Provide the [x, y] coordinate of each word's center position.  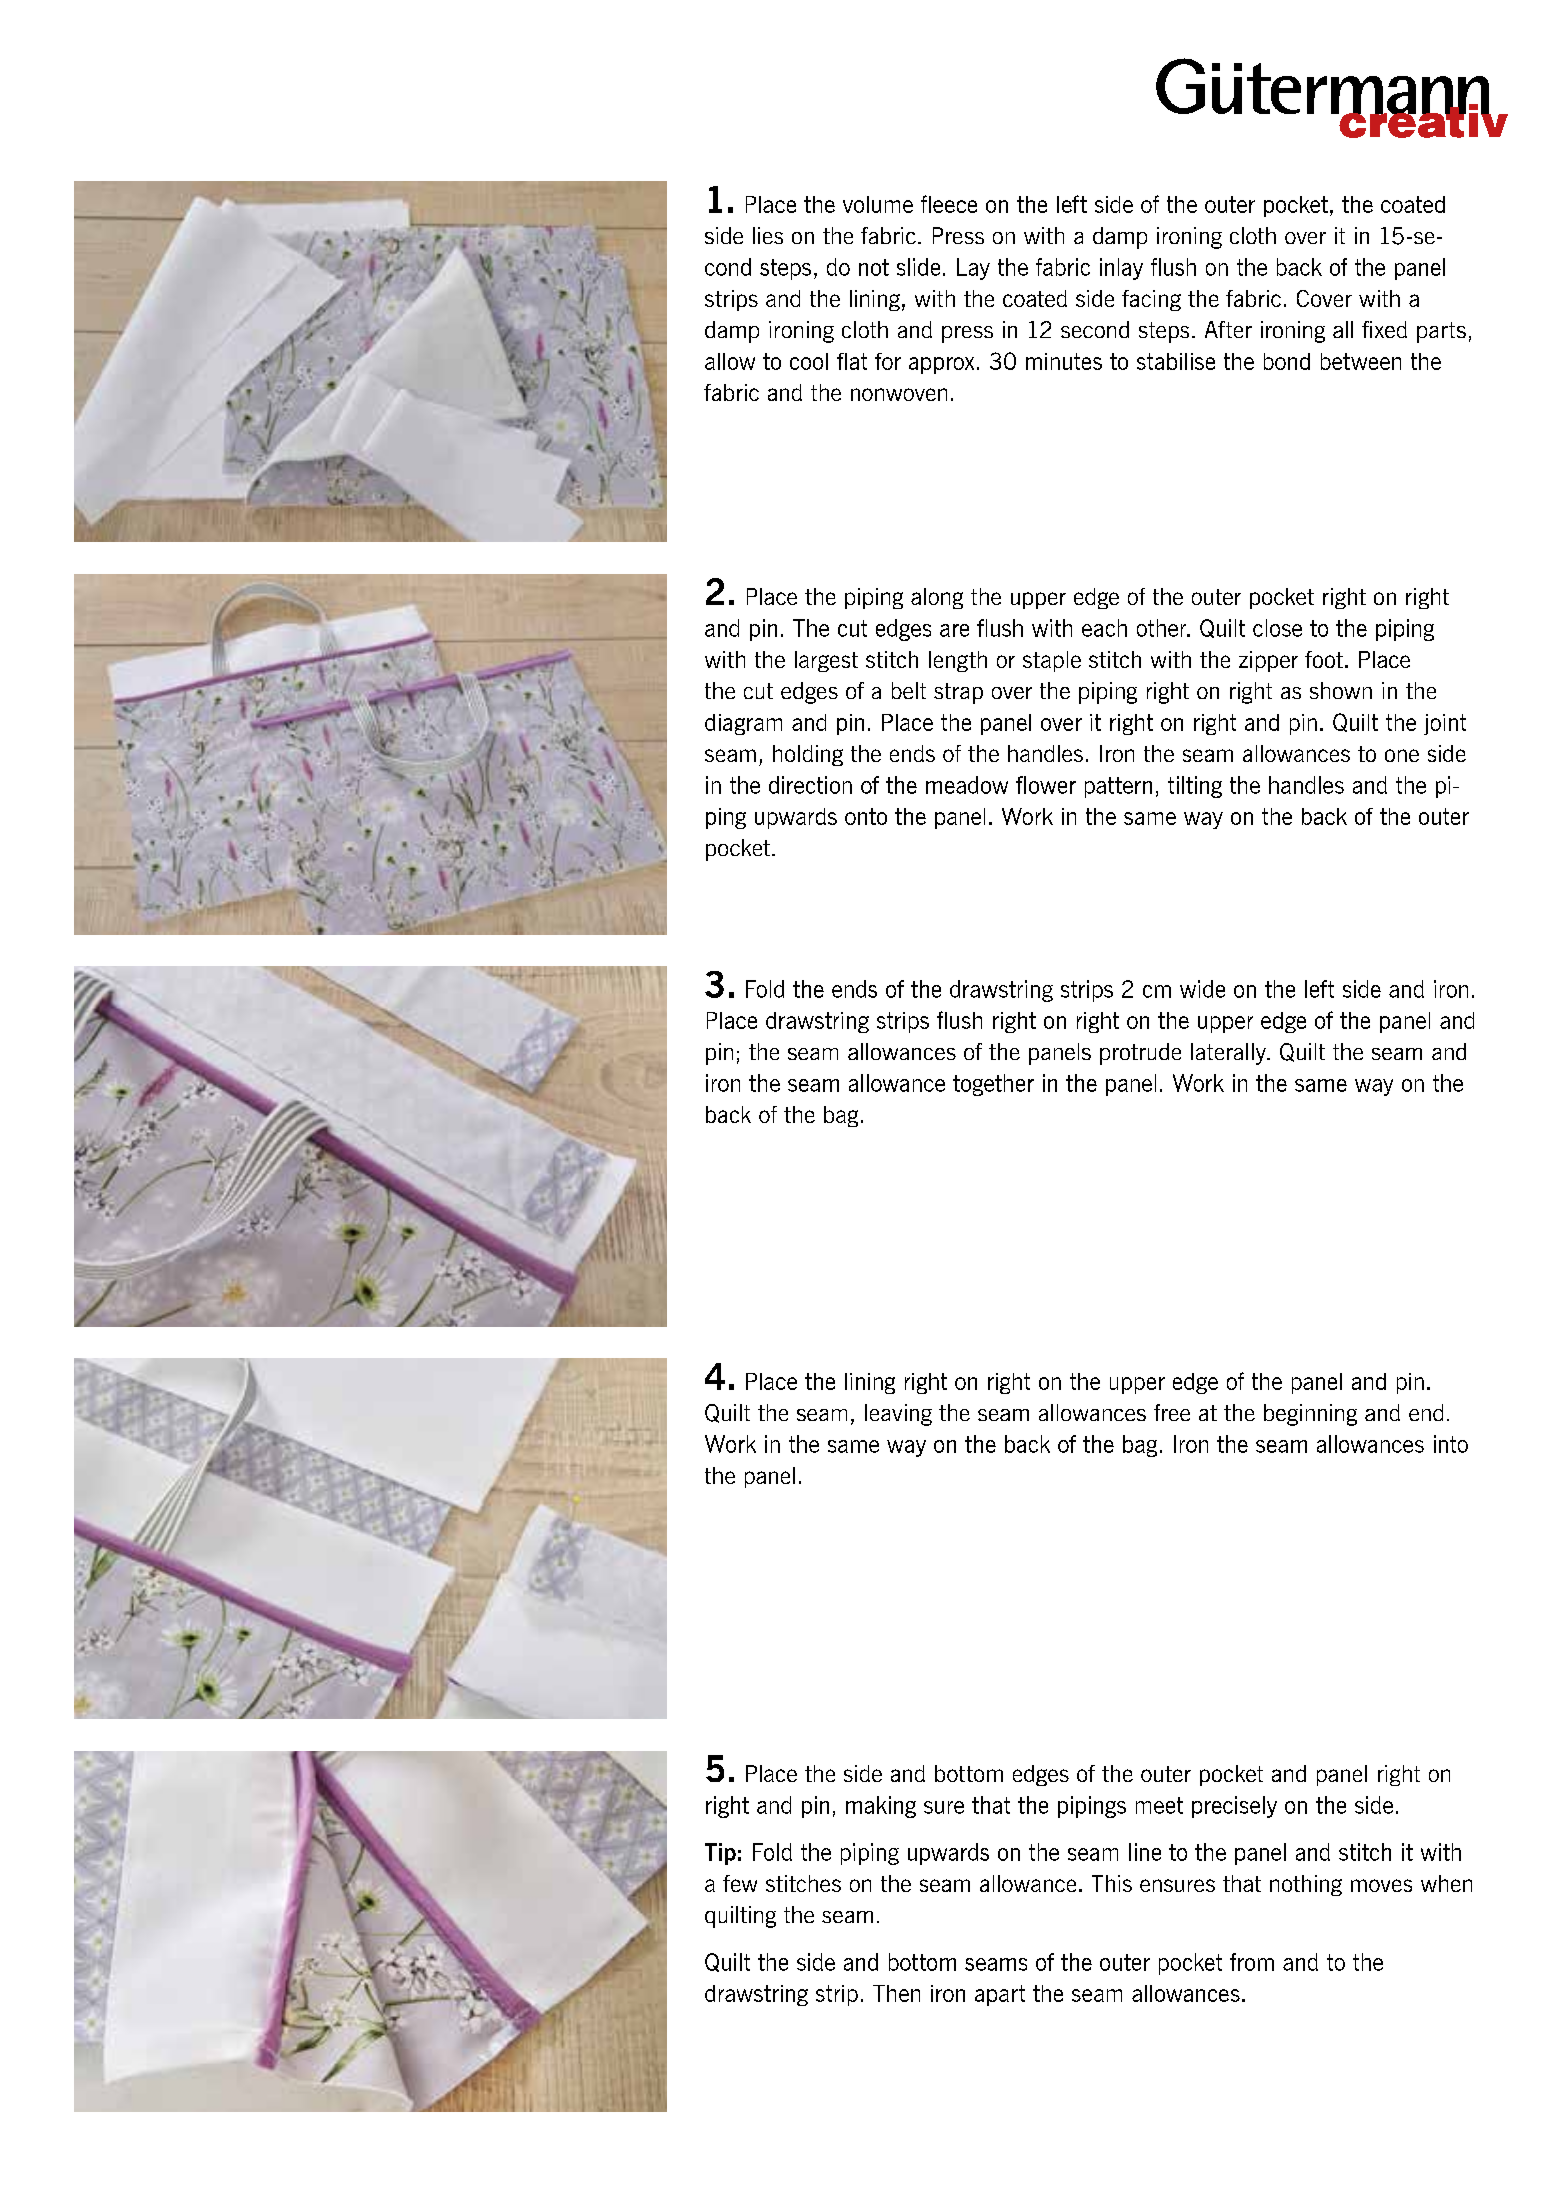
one [1402, 755]
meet [1159, 1805]
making [881, 1807]
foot [1324, 659]
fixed [1384, 329]
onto [866, 816]
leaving [898, 1415]
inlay [1121, 269]
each [1104, 628]
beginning [1310, 1415]
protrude [1140, 1054]
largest [826, 661]
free [1172, 1412]
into [1451, 1444]
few [740, 1883]
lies [768, 235]
